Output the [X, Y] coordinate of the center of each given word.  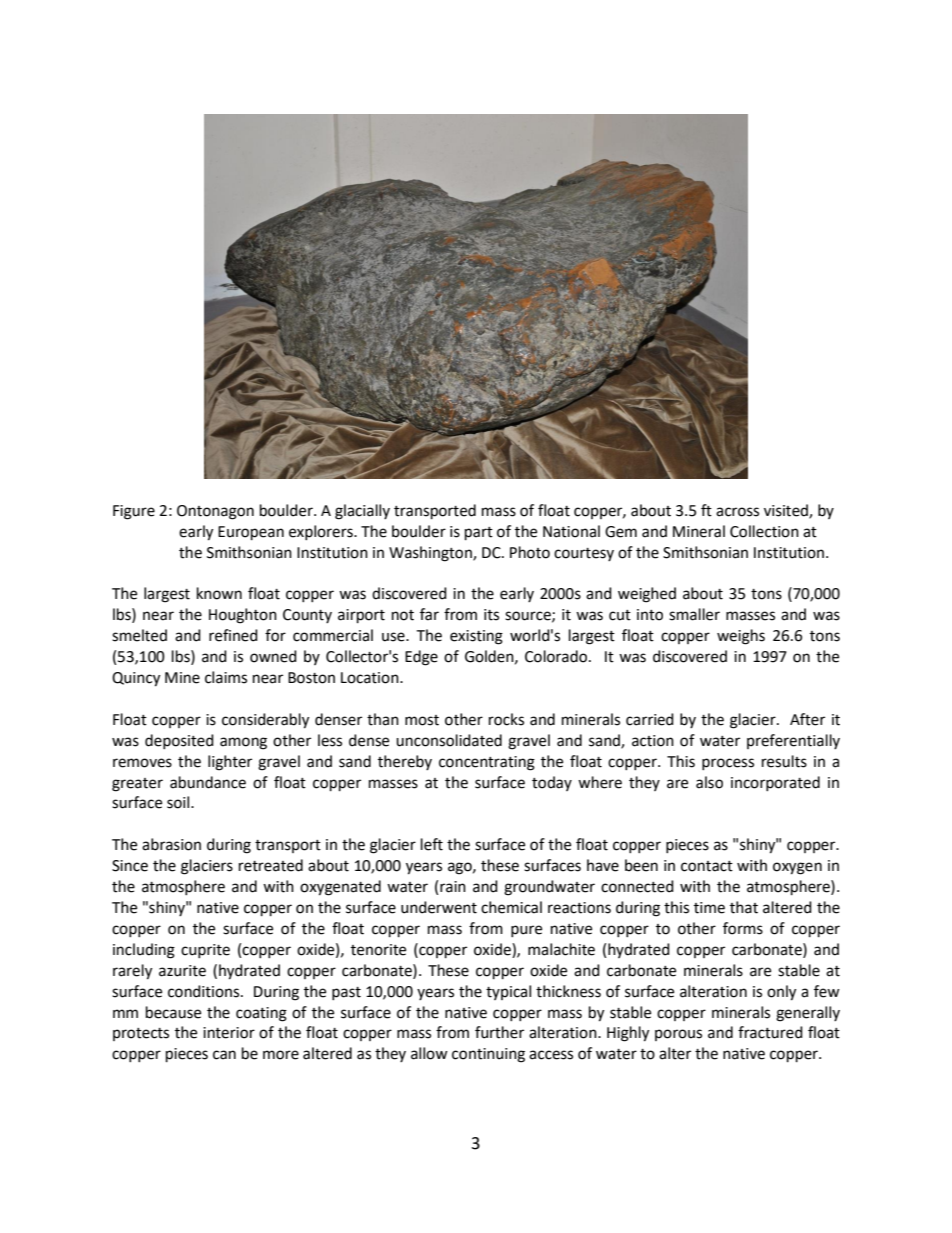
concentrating [487, 763]
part [479, 534]
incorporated [775, 783]
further [499, 1032]
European [251, 533]
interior [229, 1033]
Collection [764, 531]
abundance [208, 782]
